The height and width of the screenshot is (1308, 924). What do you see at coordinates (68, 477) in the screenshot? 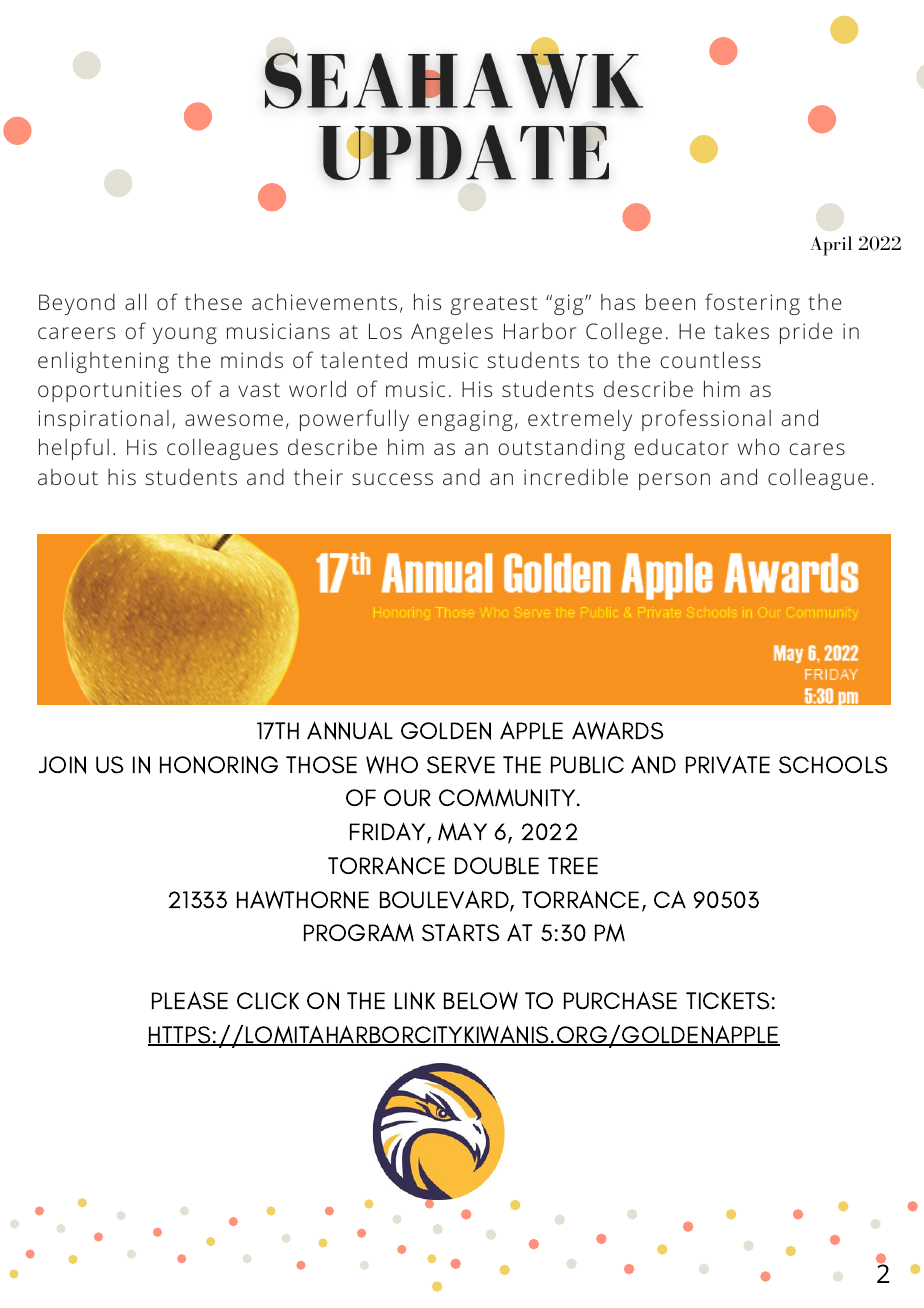
I see `about` at bounding box center [68, 477].
